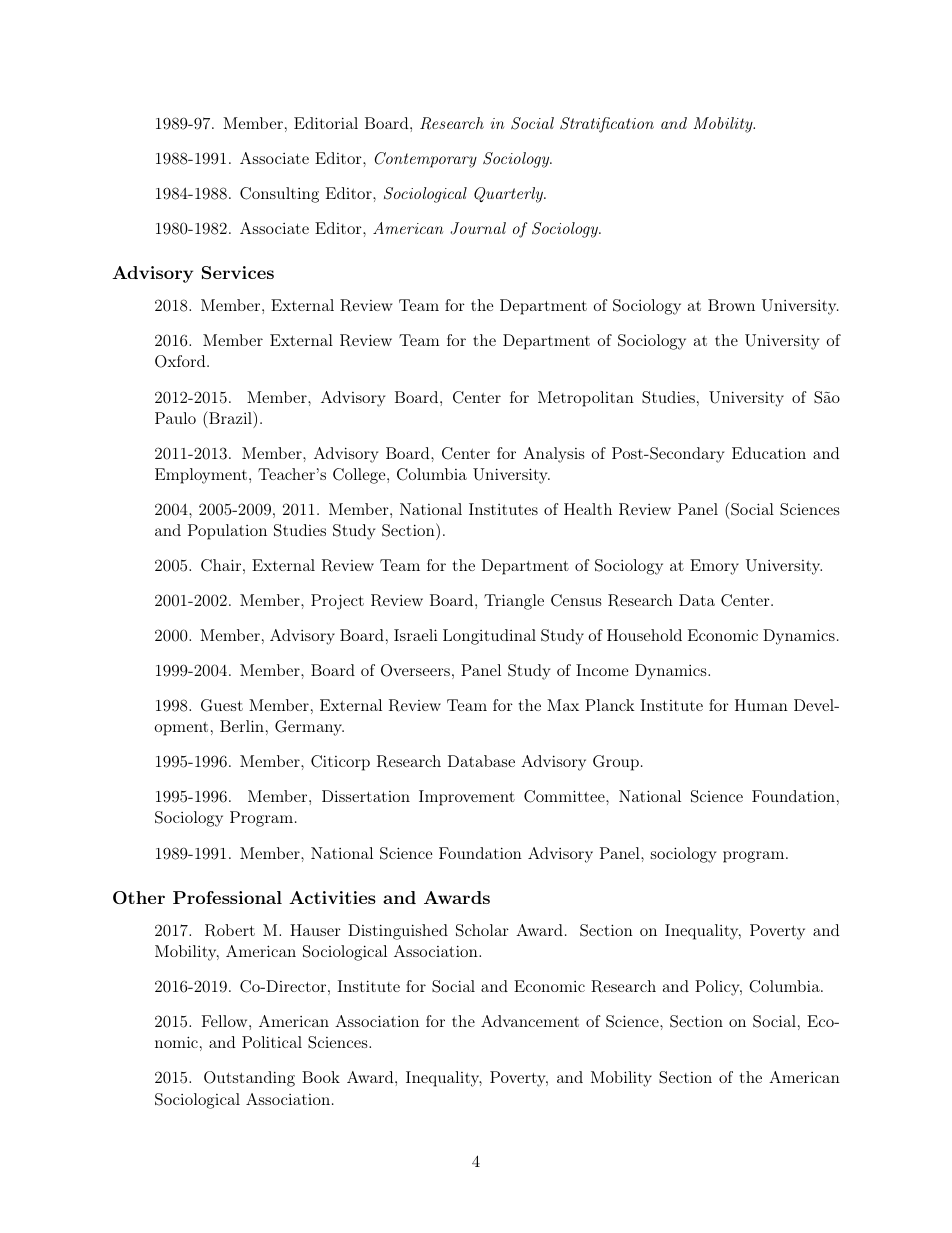 The height and width of the page is (1233, 952). What do you see at coordinates (607, 125) in the page?
I see `Stratification` at bounding box center [607, 125].
